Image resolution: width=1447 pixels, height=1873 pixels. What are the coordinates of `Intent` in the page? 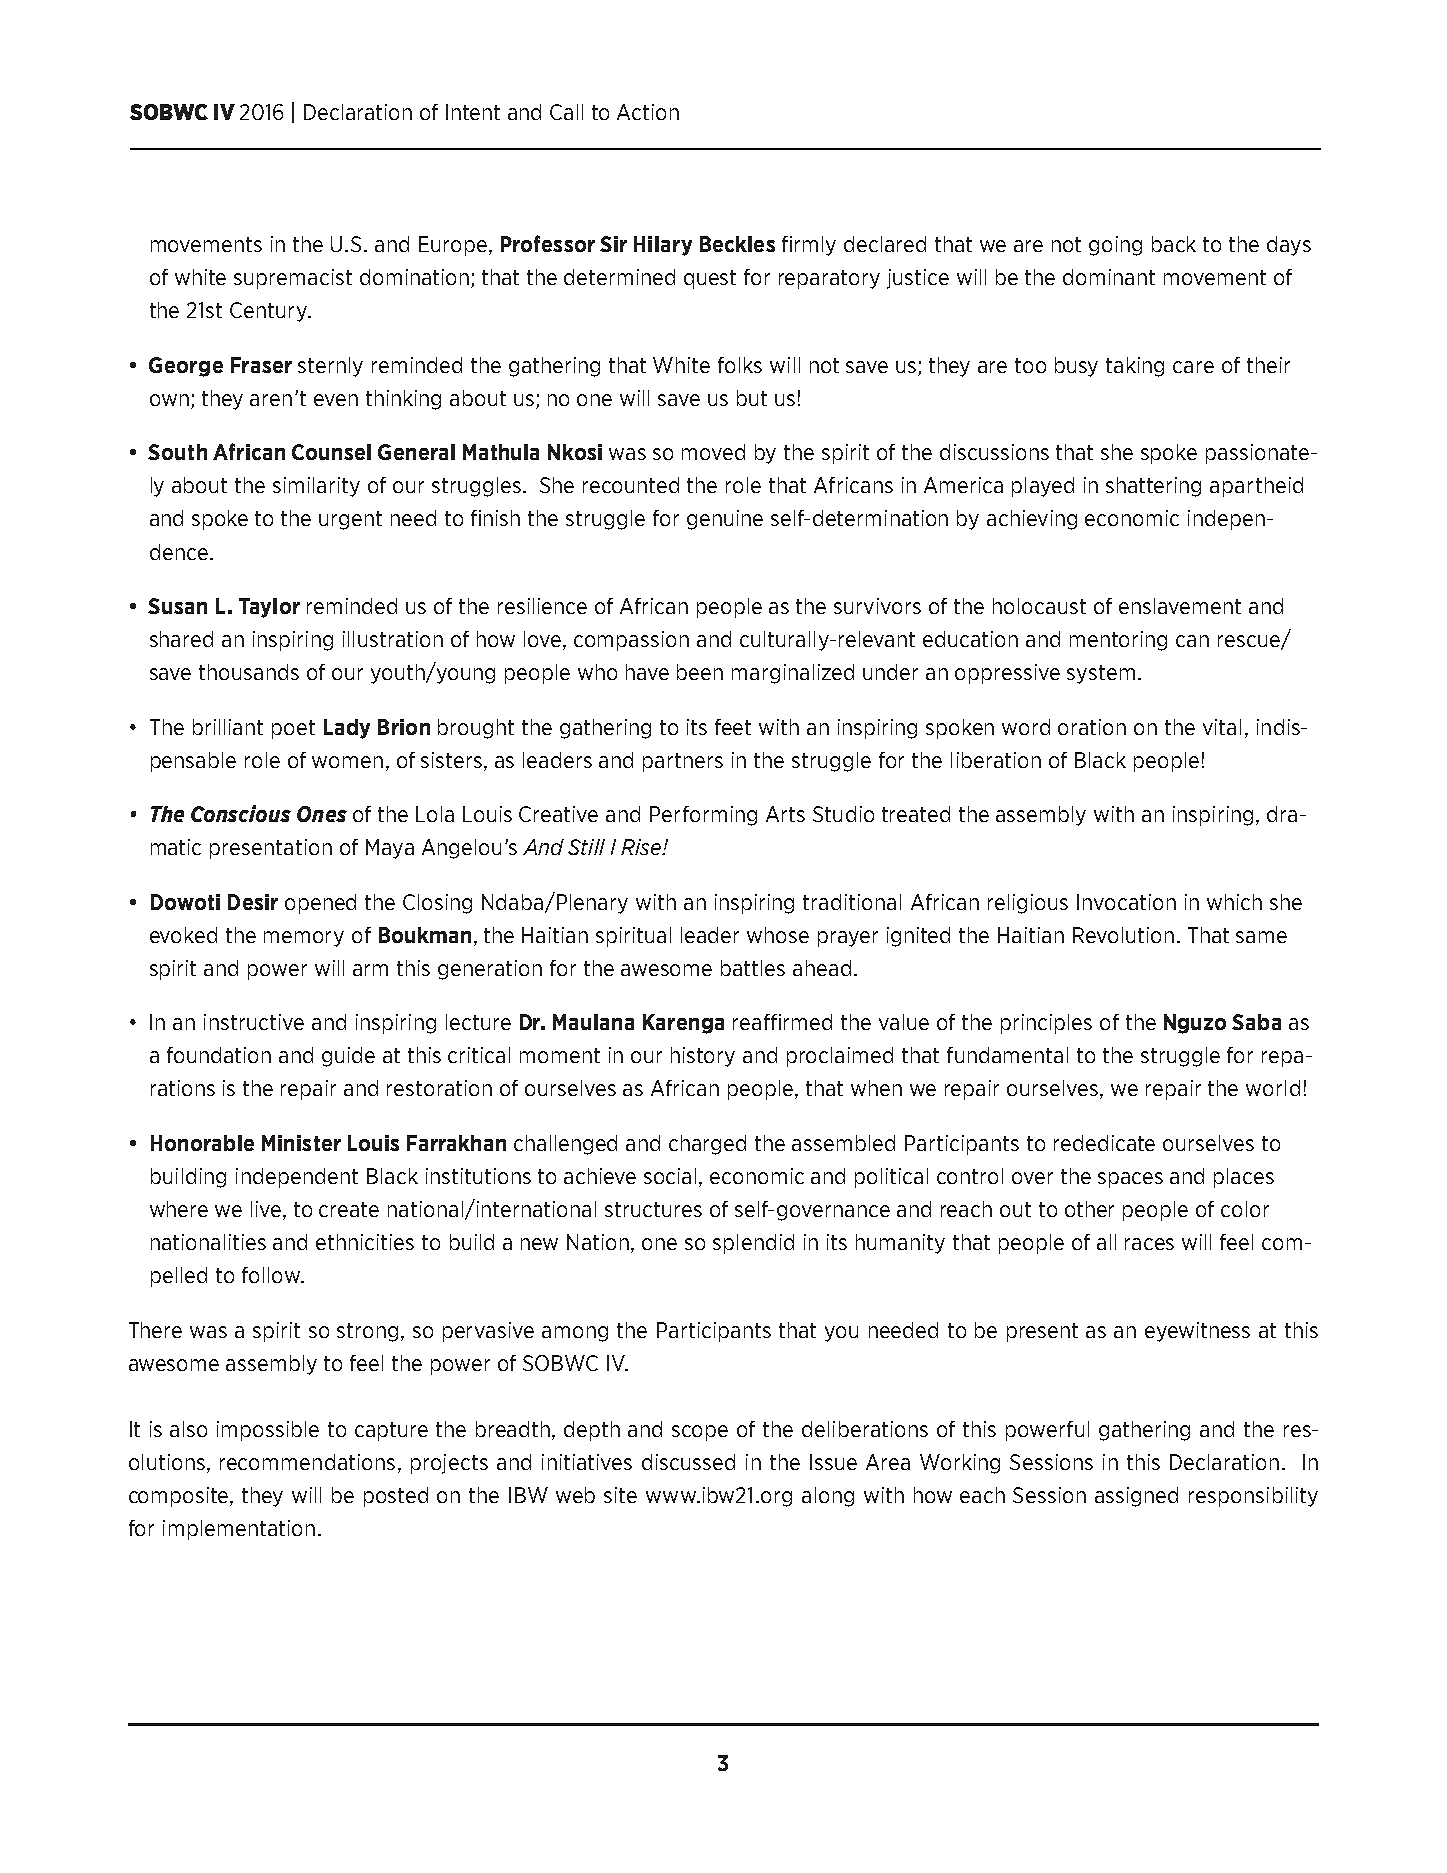 It's located at (473, 112).
